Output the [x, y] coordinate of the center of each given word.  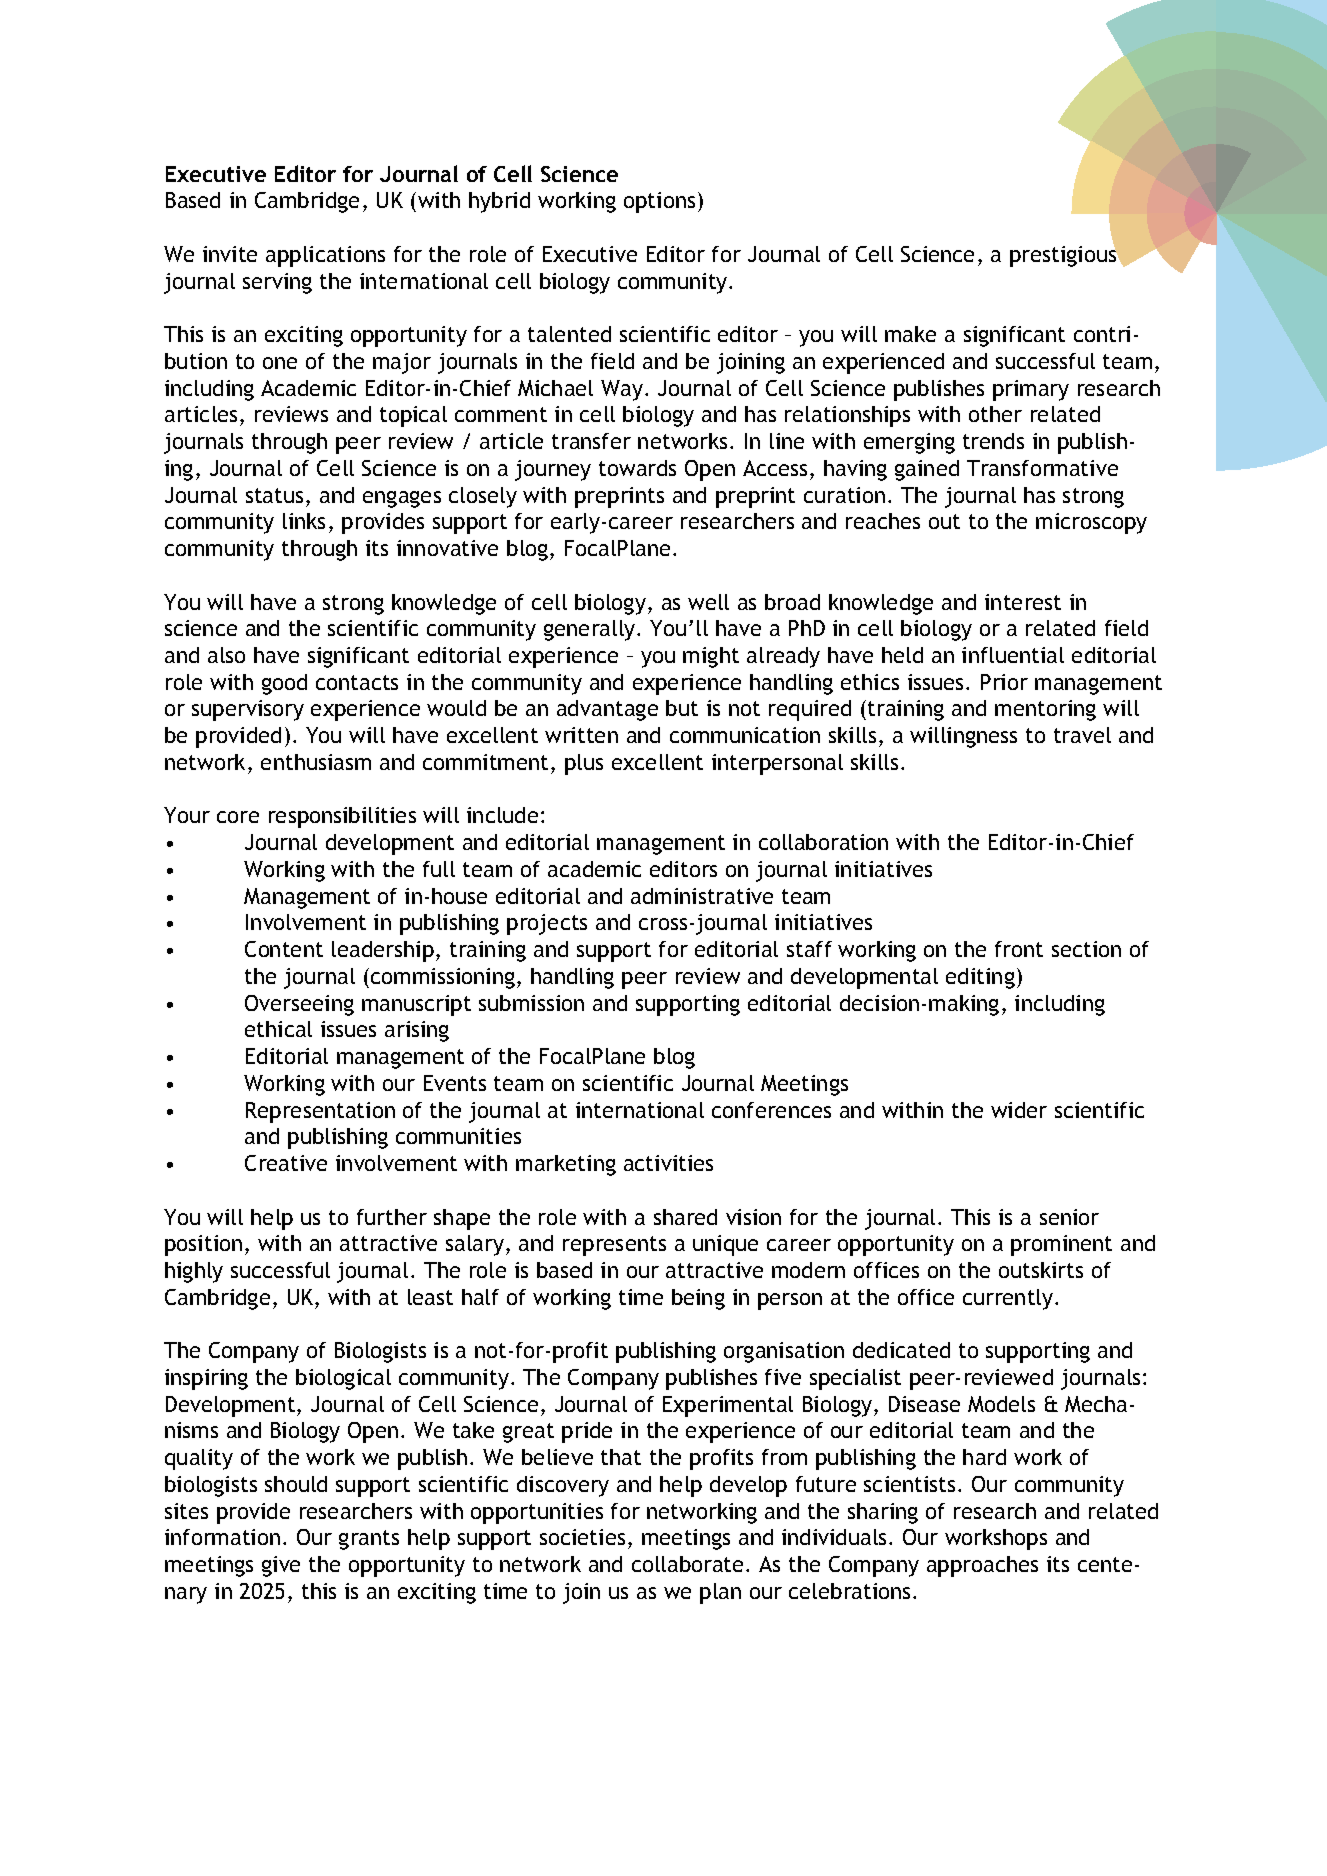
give [281, 1566]
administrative [702, 896]
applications [325, 256]
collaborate [689, 1564]
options [659, 202]
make [910, 334]
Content [284, 949]
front [1019, 949]
